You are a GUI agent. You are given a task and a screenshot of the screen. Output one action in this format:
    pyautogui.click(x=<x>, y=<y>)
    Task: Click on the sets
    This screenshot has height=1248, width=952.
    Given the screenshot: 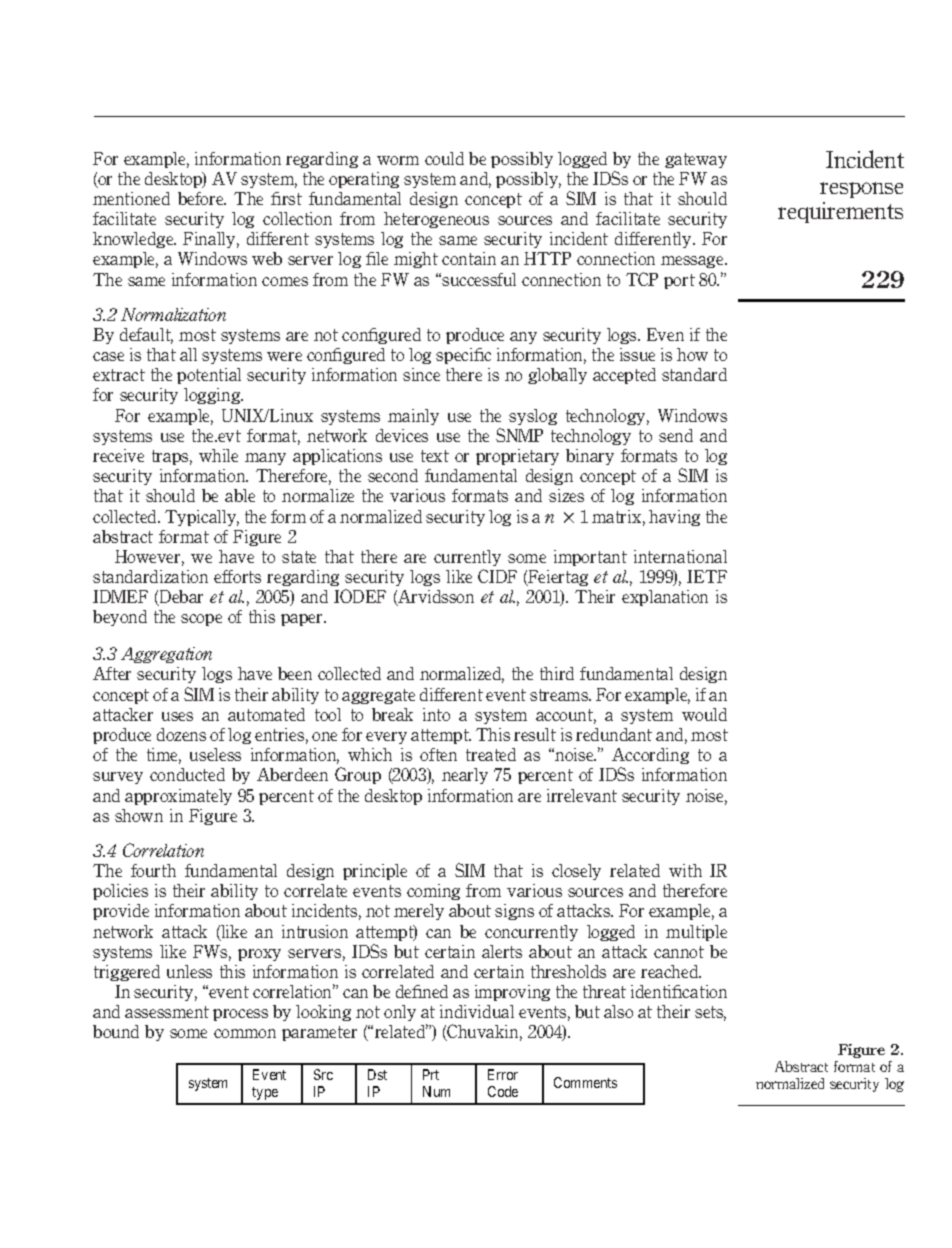 What is the action you would take?
    pyautogui.click(x=710, y=1013)
